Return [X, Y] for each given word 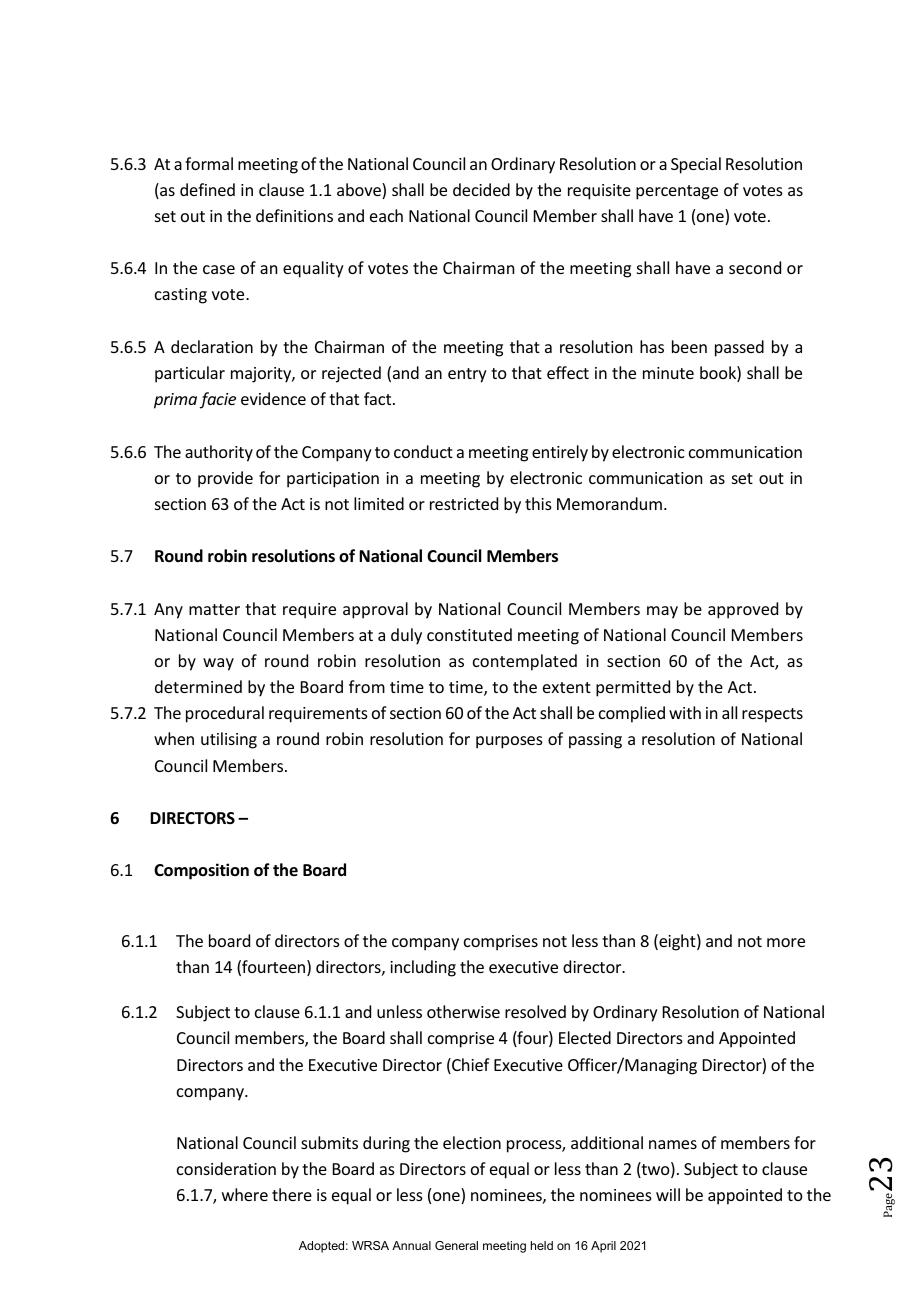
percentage [677, 192]
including [423, 968]
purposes [509, 742]
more [786, 942]
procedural [225, 714]
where [245, 1194]
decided [481, 189]
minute [668, 373]
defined [207, 189]
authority [219, 453]
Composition [201, 871]
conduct [423, 451]
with [685, 712]
